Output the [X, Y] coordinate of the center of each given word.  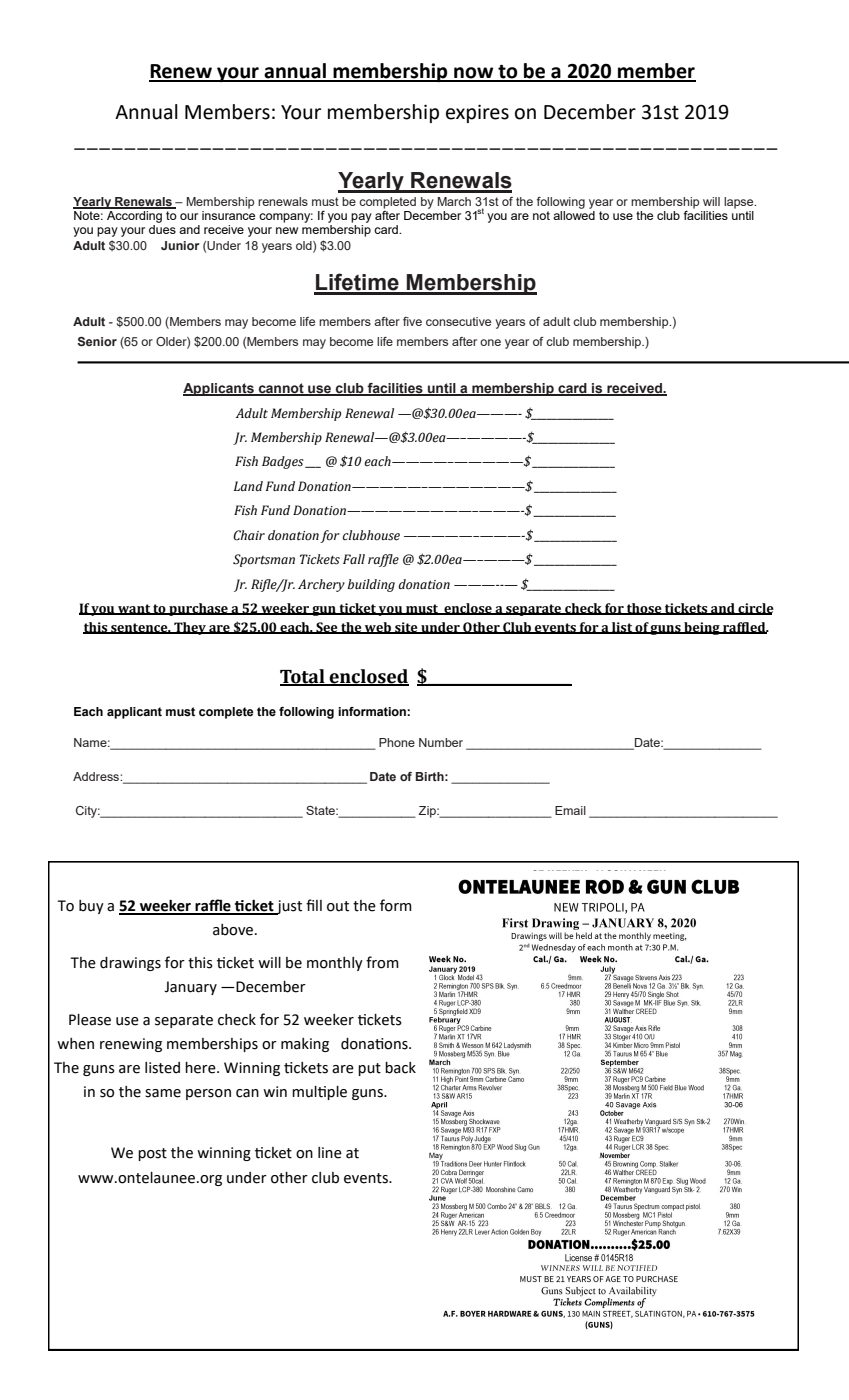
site [406, 628]
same [163, 1093]
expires [477, 113]
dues [162, 228]
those [644, 609]
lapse [740, 203]
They [190, 628]
